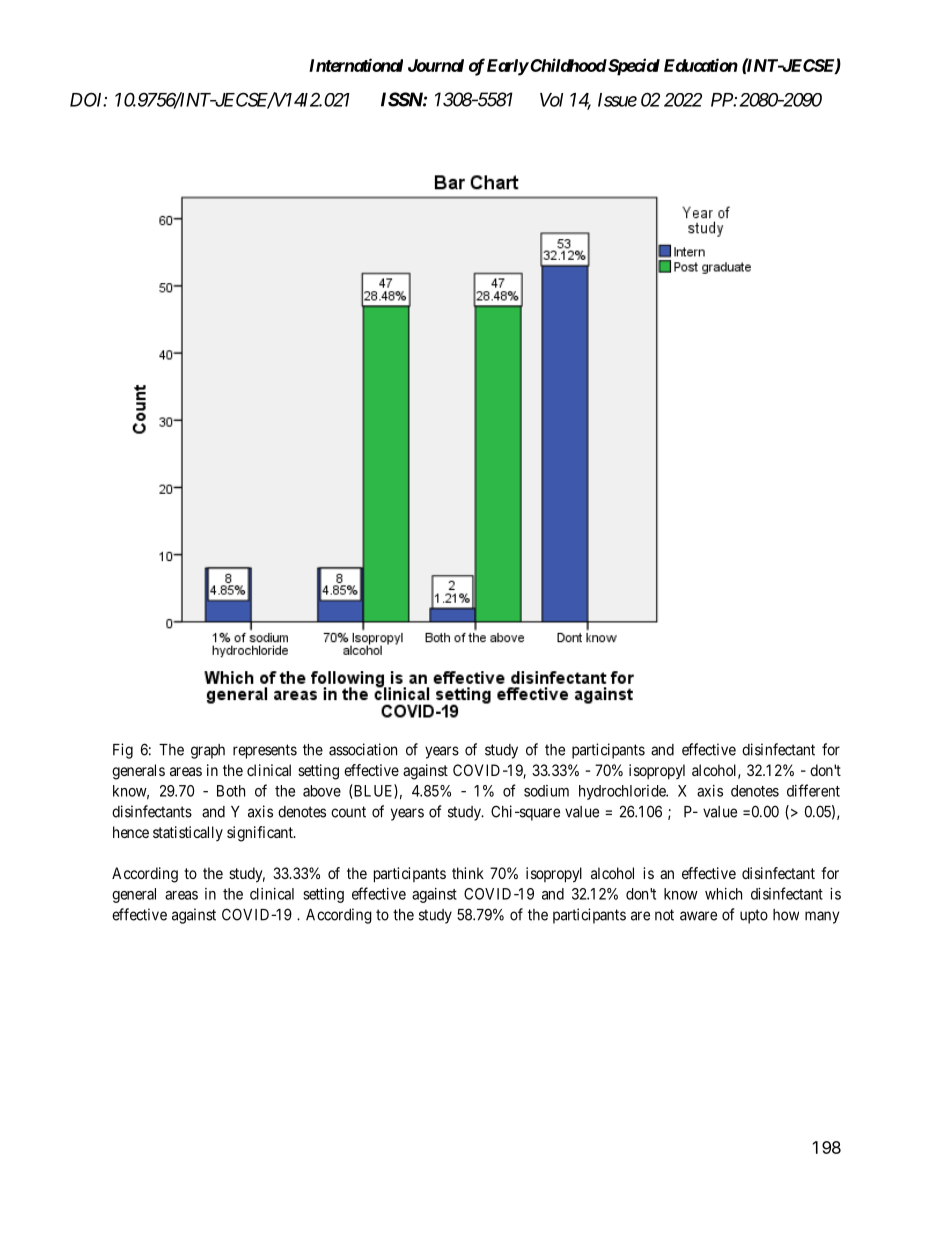  I want to click on graph, so click(208, 751).
